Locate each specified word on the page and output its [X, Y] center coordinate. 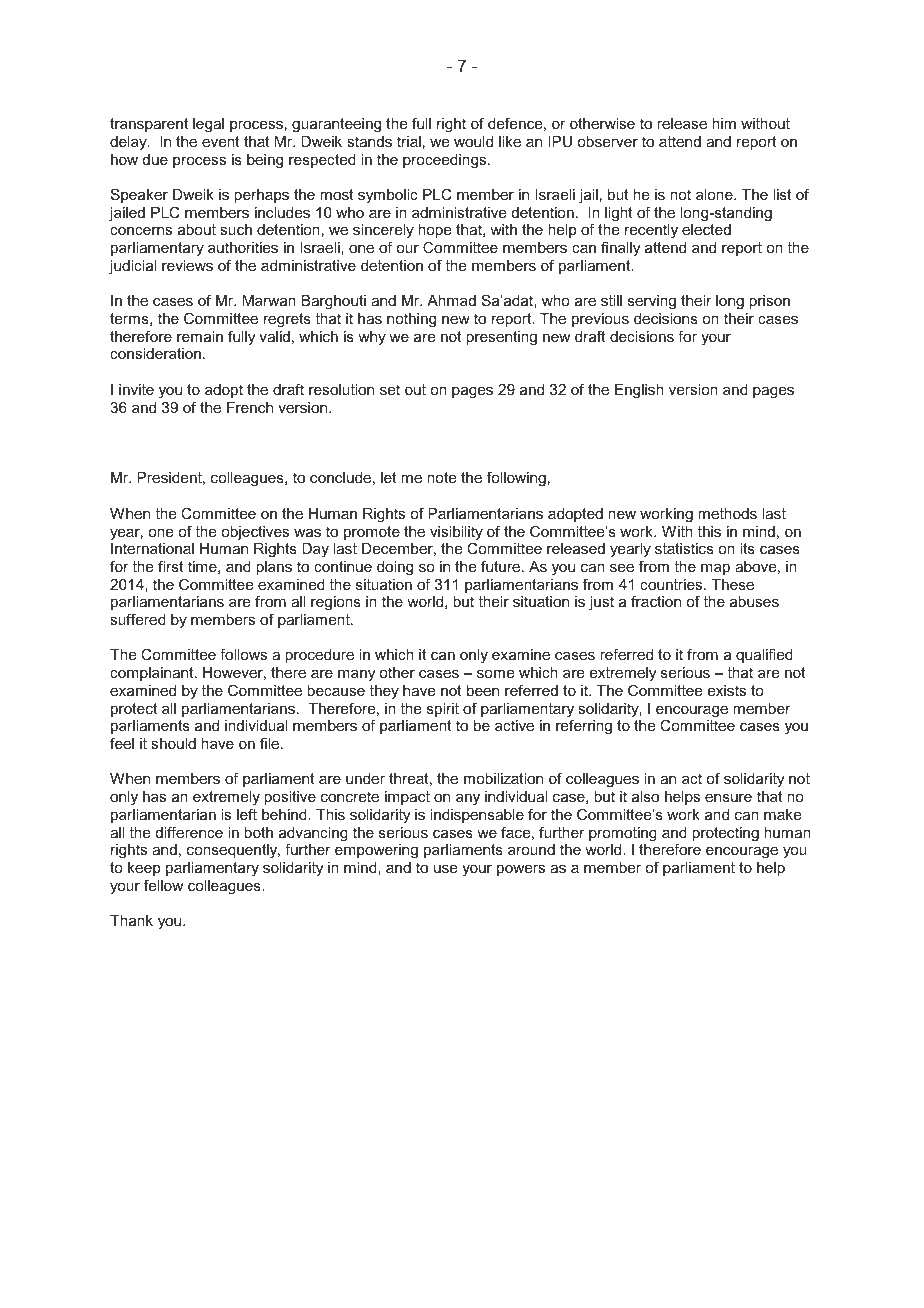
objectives [255, 533]
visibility [456, 534]
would [473, 141]
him [724, 123]
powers [521, 870]
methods [727, 513]
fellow [163, 885]
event [221, 141]
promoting [623, 834]
